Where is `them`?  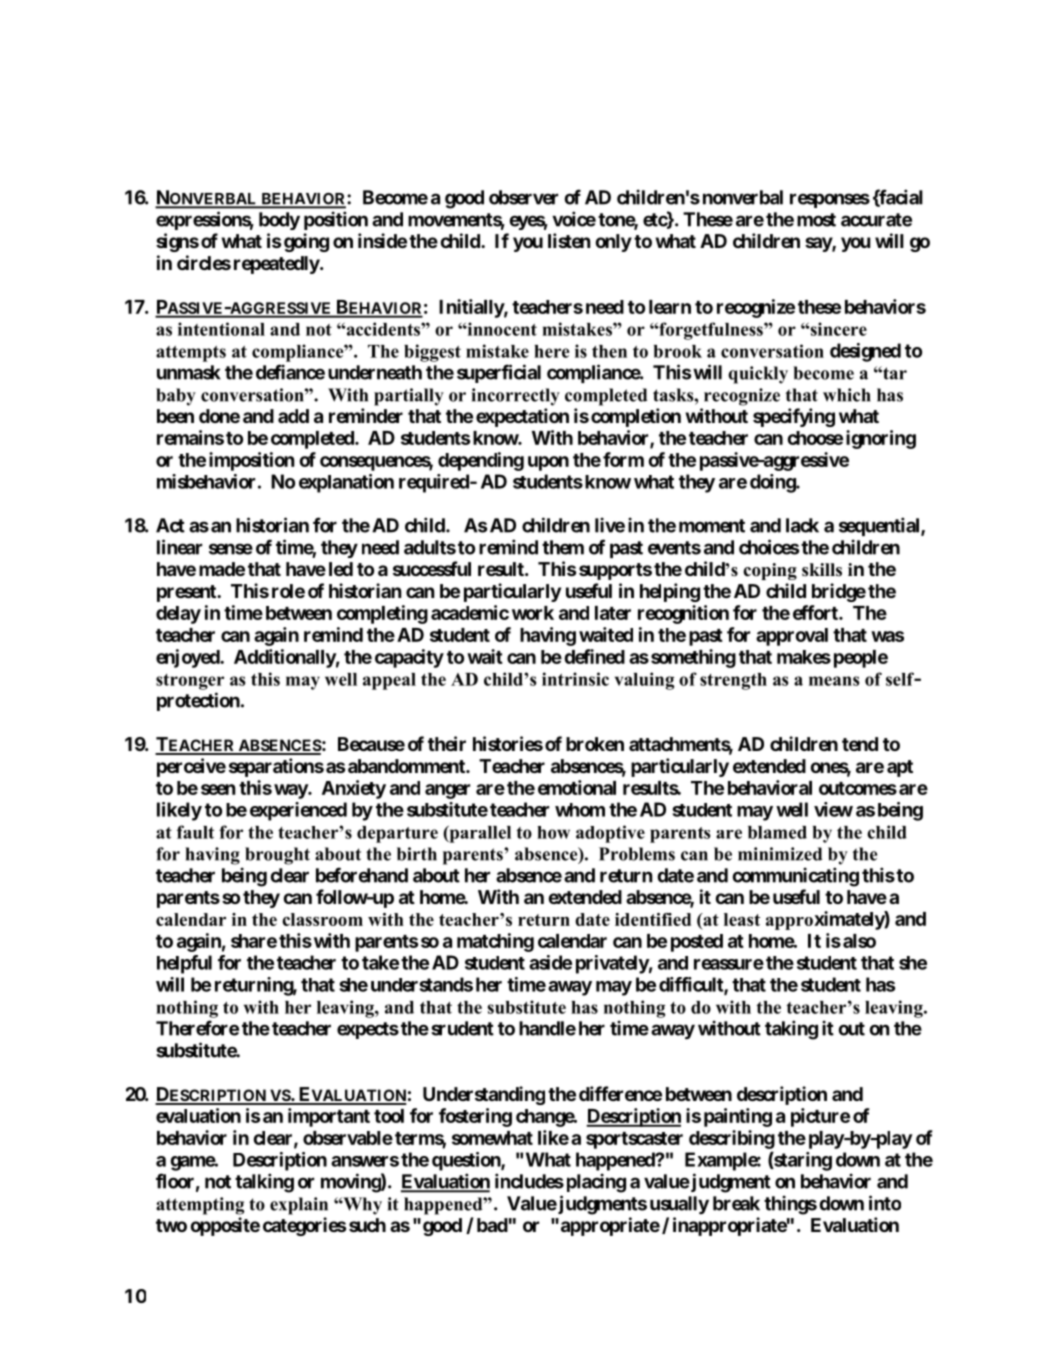
them is located at coordinates (563, 547).
